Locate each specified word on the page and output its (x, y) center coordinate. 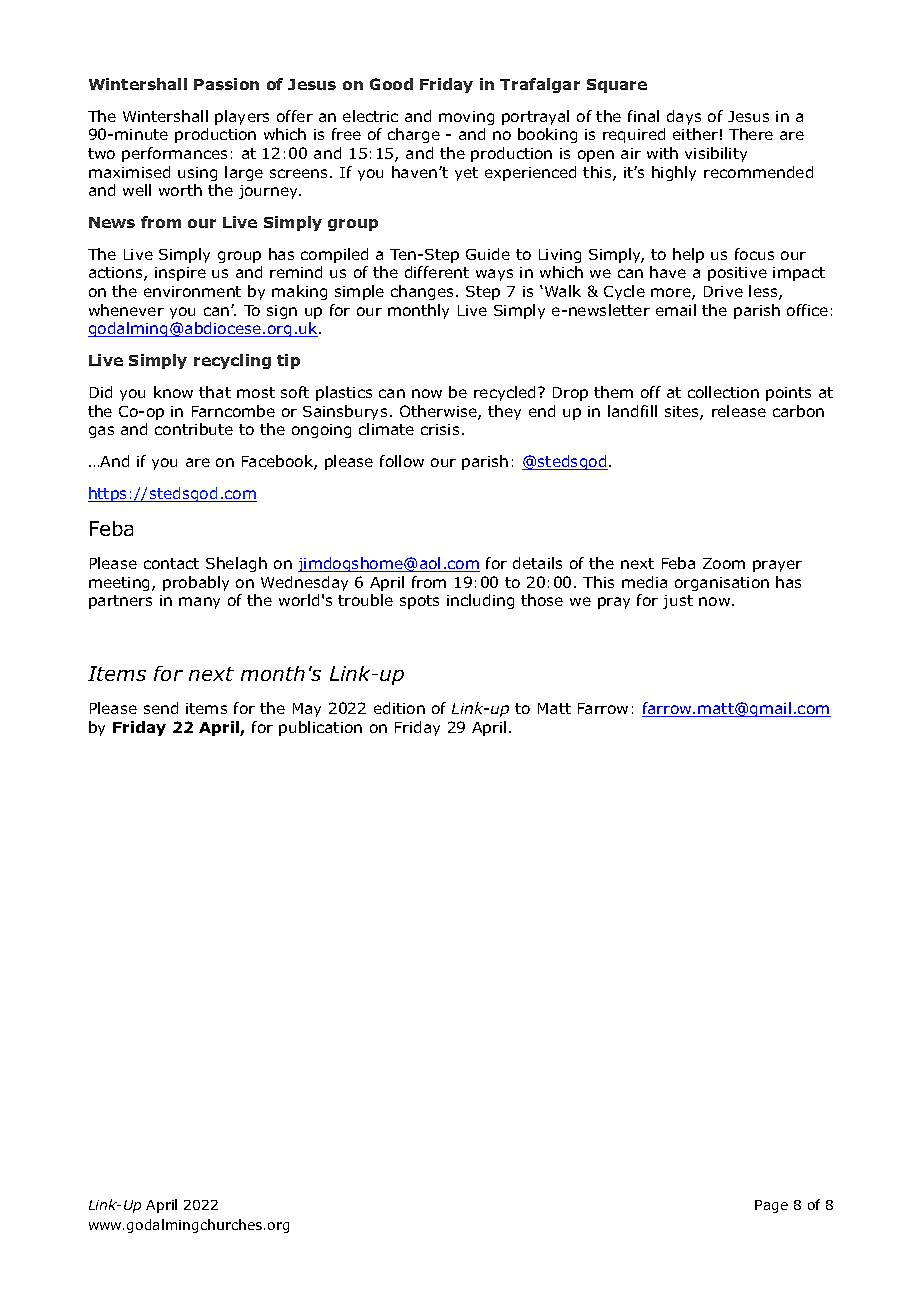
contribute (194, 429)
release (739, 411)
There (751, 134)
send (161, 708)
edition (399, 708)
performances (174, 154)
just (678, 602)
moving (466, 118)
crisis (440, 429)
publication (320, 728)
